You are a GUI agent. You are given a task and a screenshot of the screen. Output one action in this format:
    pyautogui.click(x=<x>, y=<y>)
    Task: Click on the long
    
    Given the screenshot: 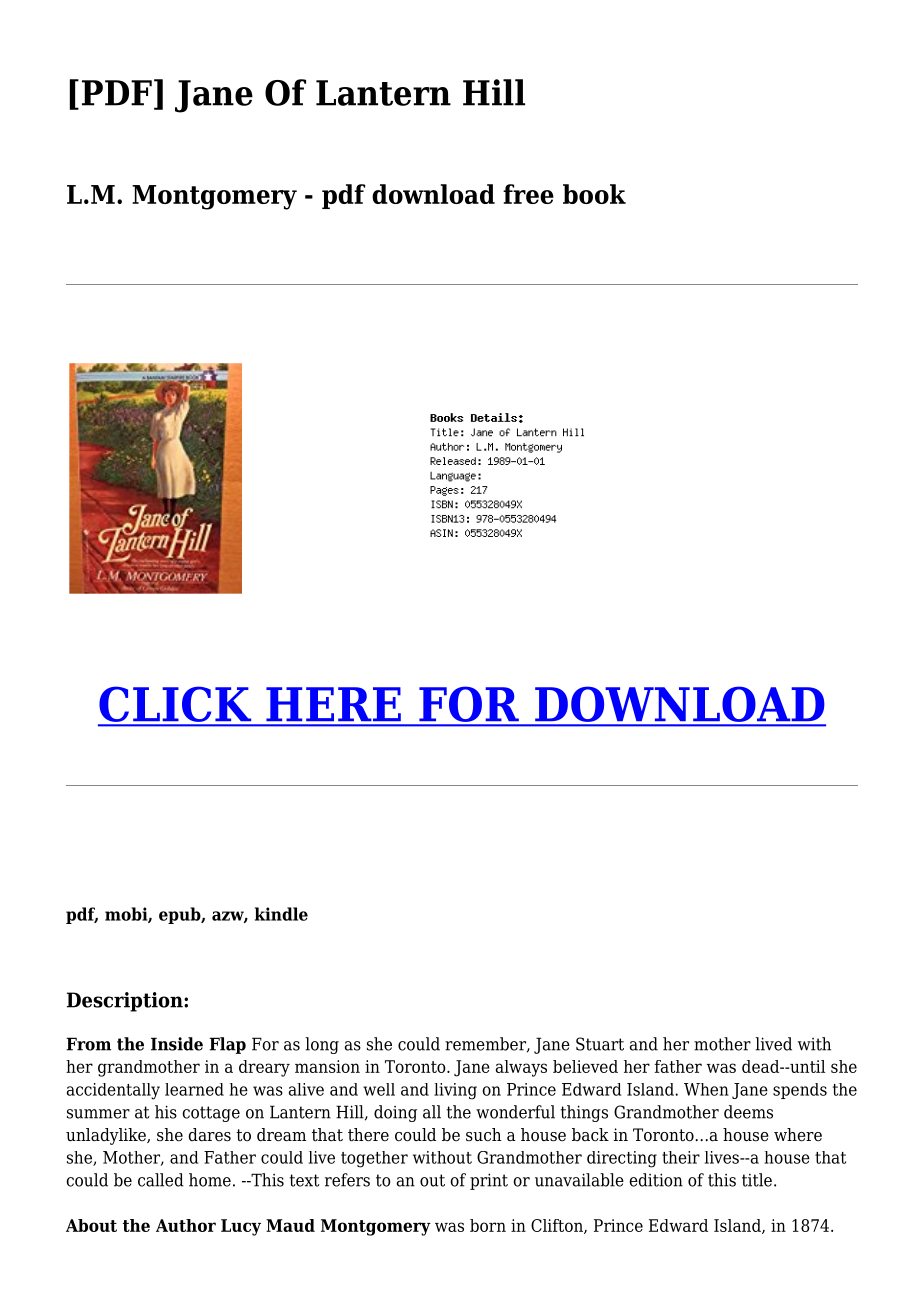 What is the action you would take?
    pyautogui.click(x=322, y=1045)
